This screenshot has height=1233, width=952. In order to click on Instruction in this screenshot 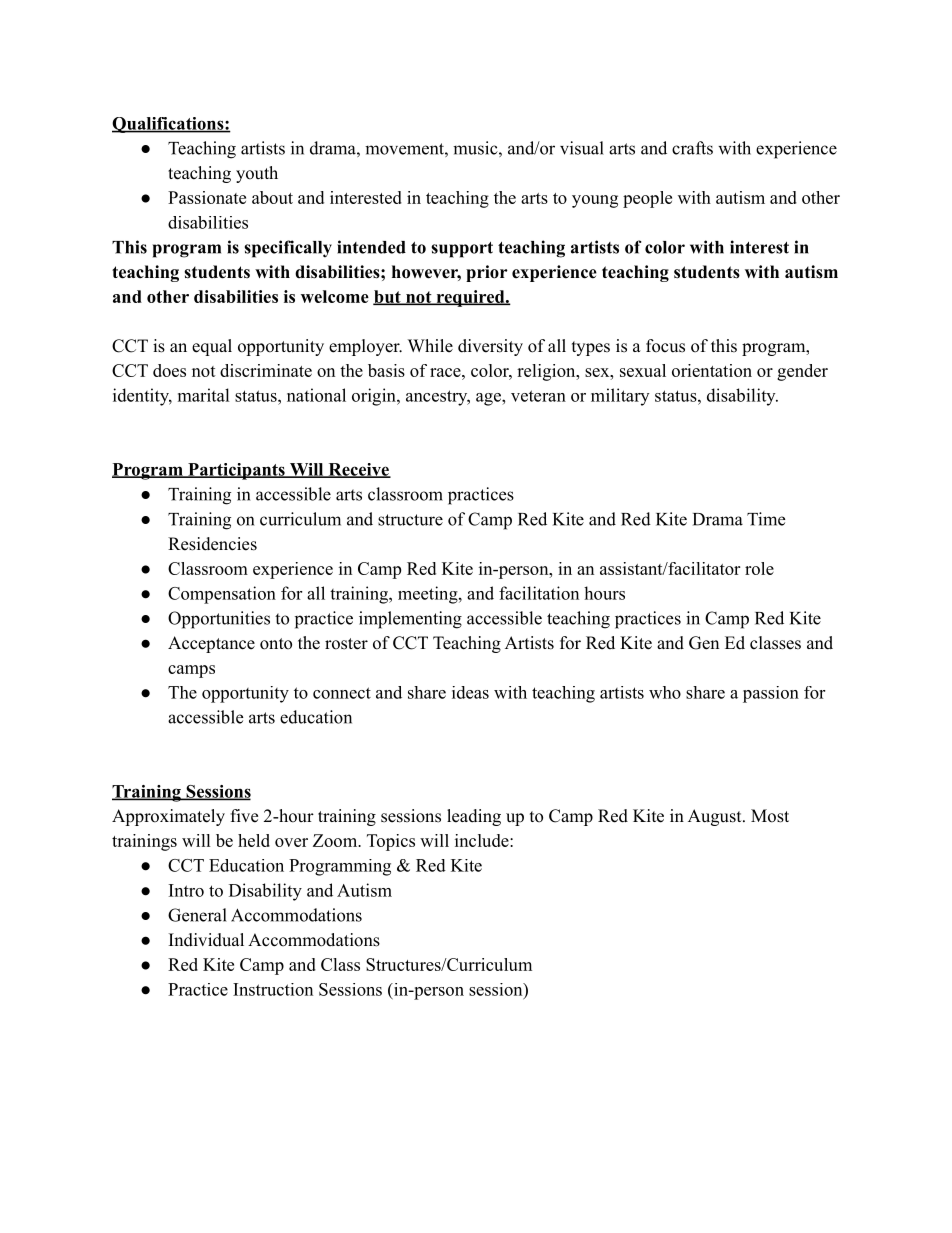, I will do `click(273, 989)`.
